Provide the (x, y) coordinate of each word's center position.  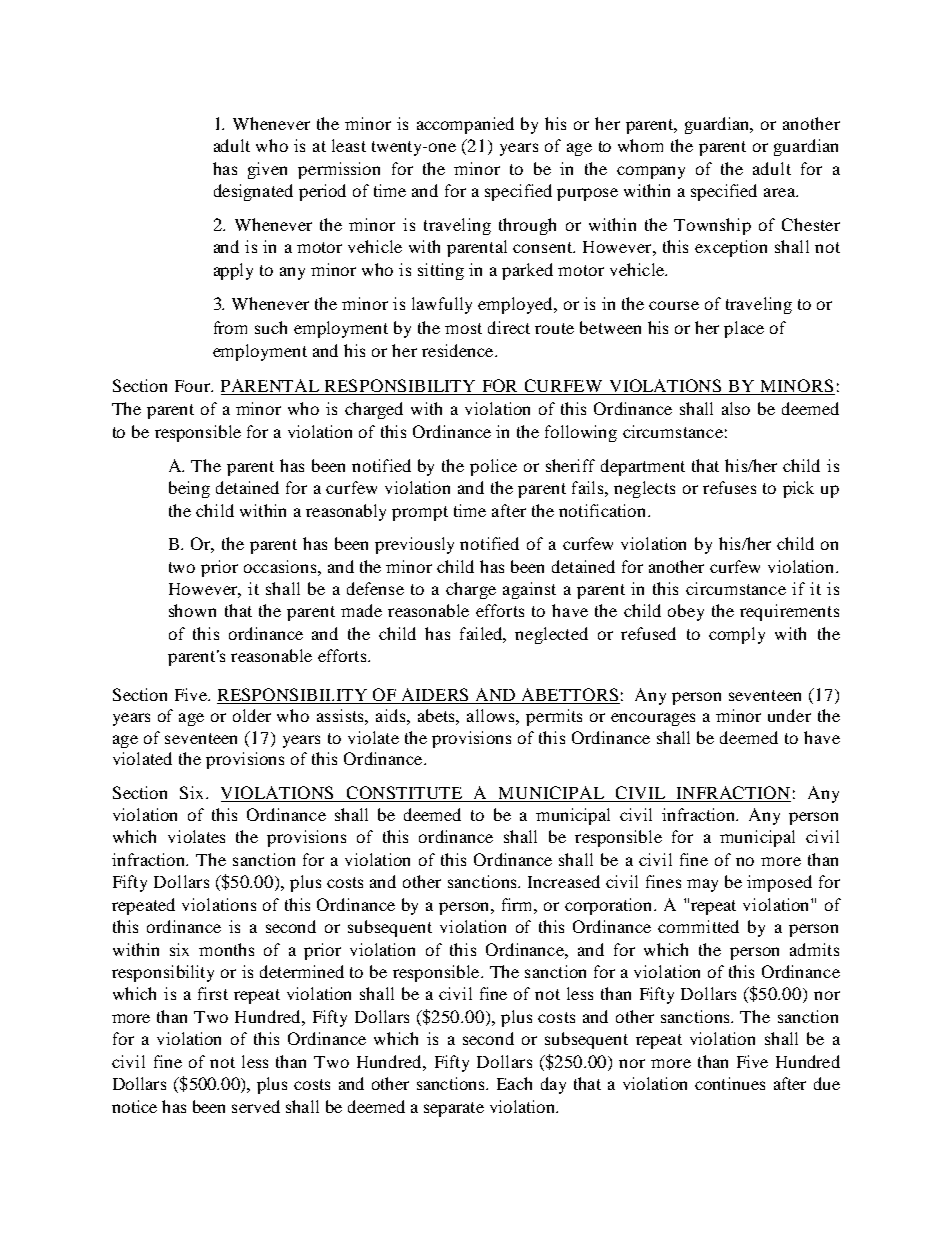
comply (737, 635)
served (256, 1106)
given (267, 170)
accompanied (465, 125)
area (780, 192)
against (529, 590)
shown (192, 610)
